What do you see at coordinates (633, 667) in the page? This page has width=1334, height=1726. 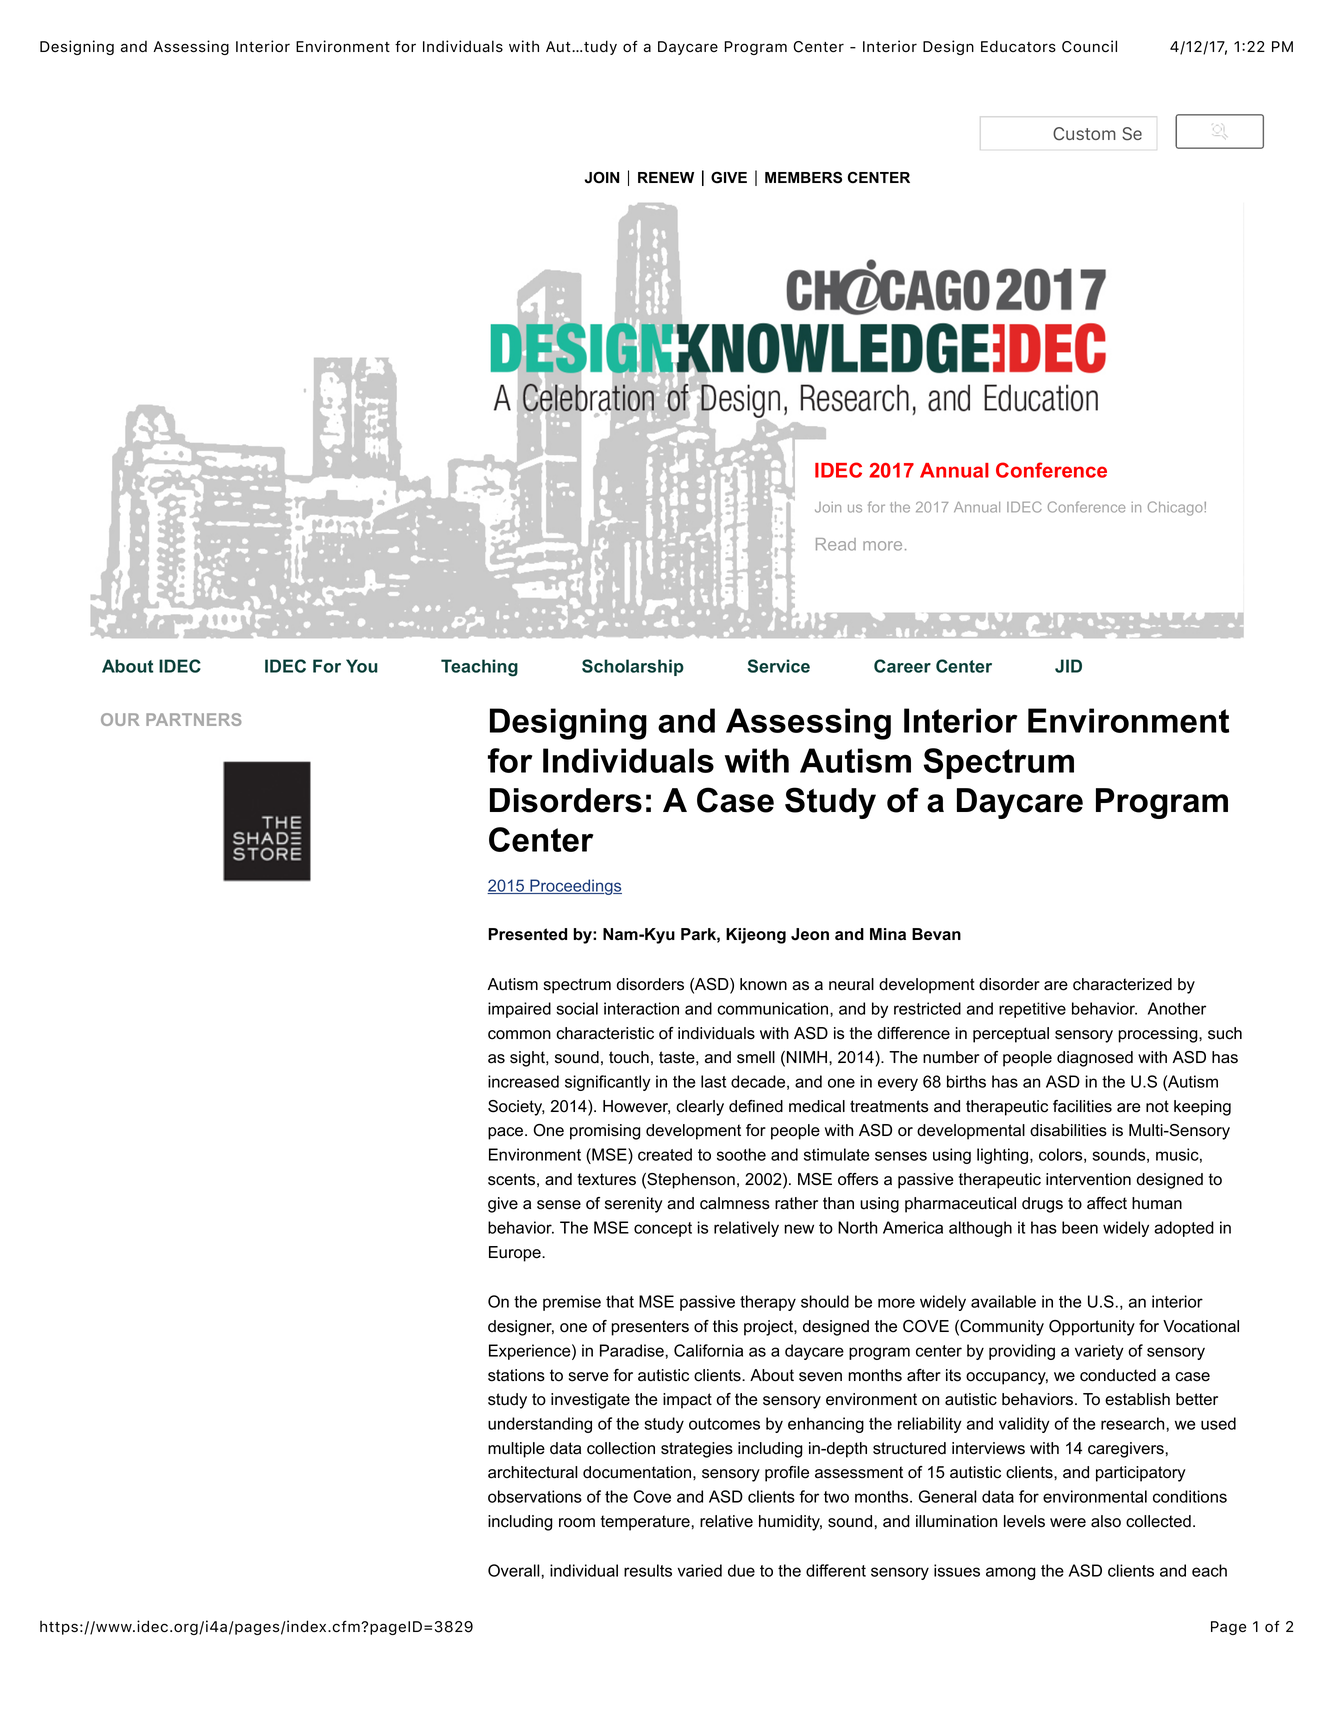 I see `Scholarship` at bounding box center [633, 667].
